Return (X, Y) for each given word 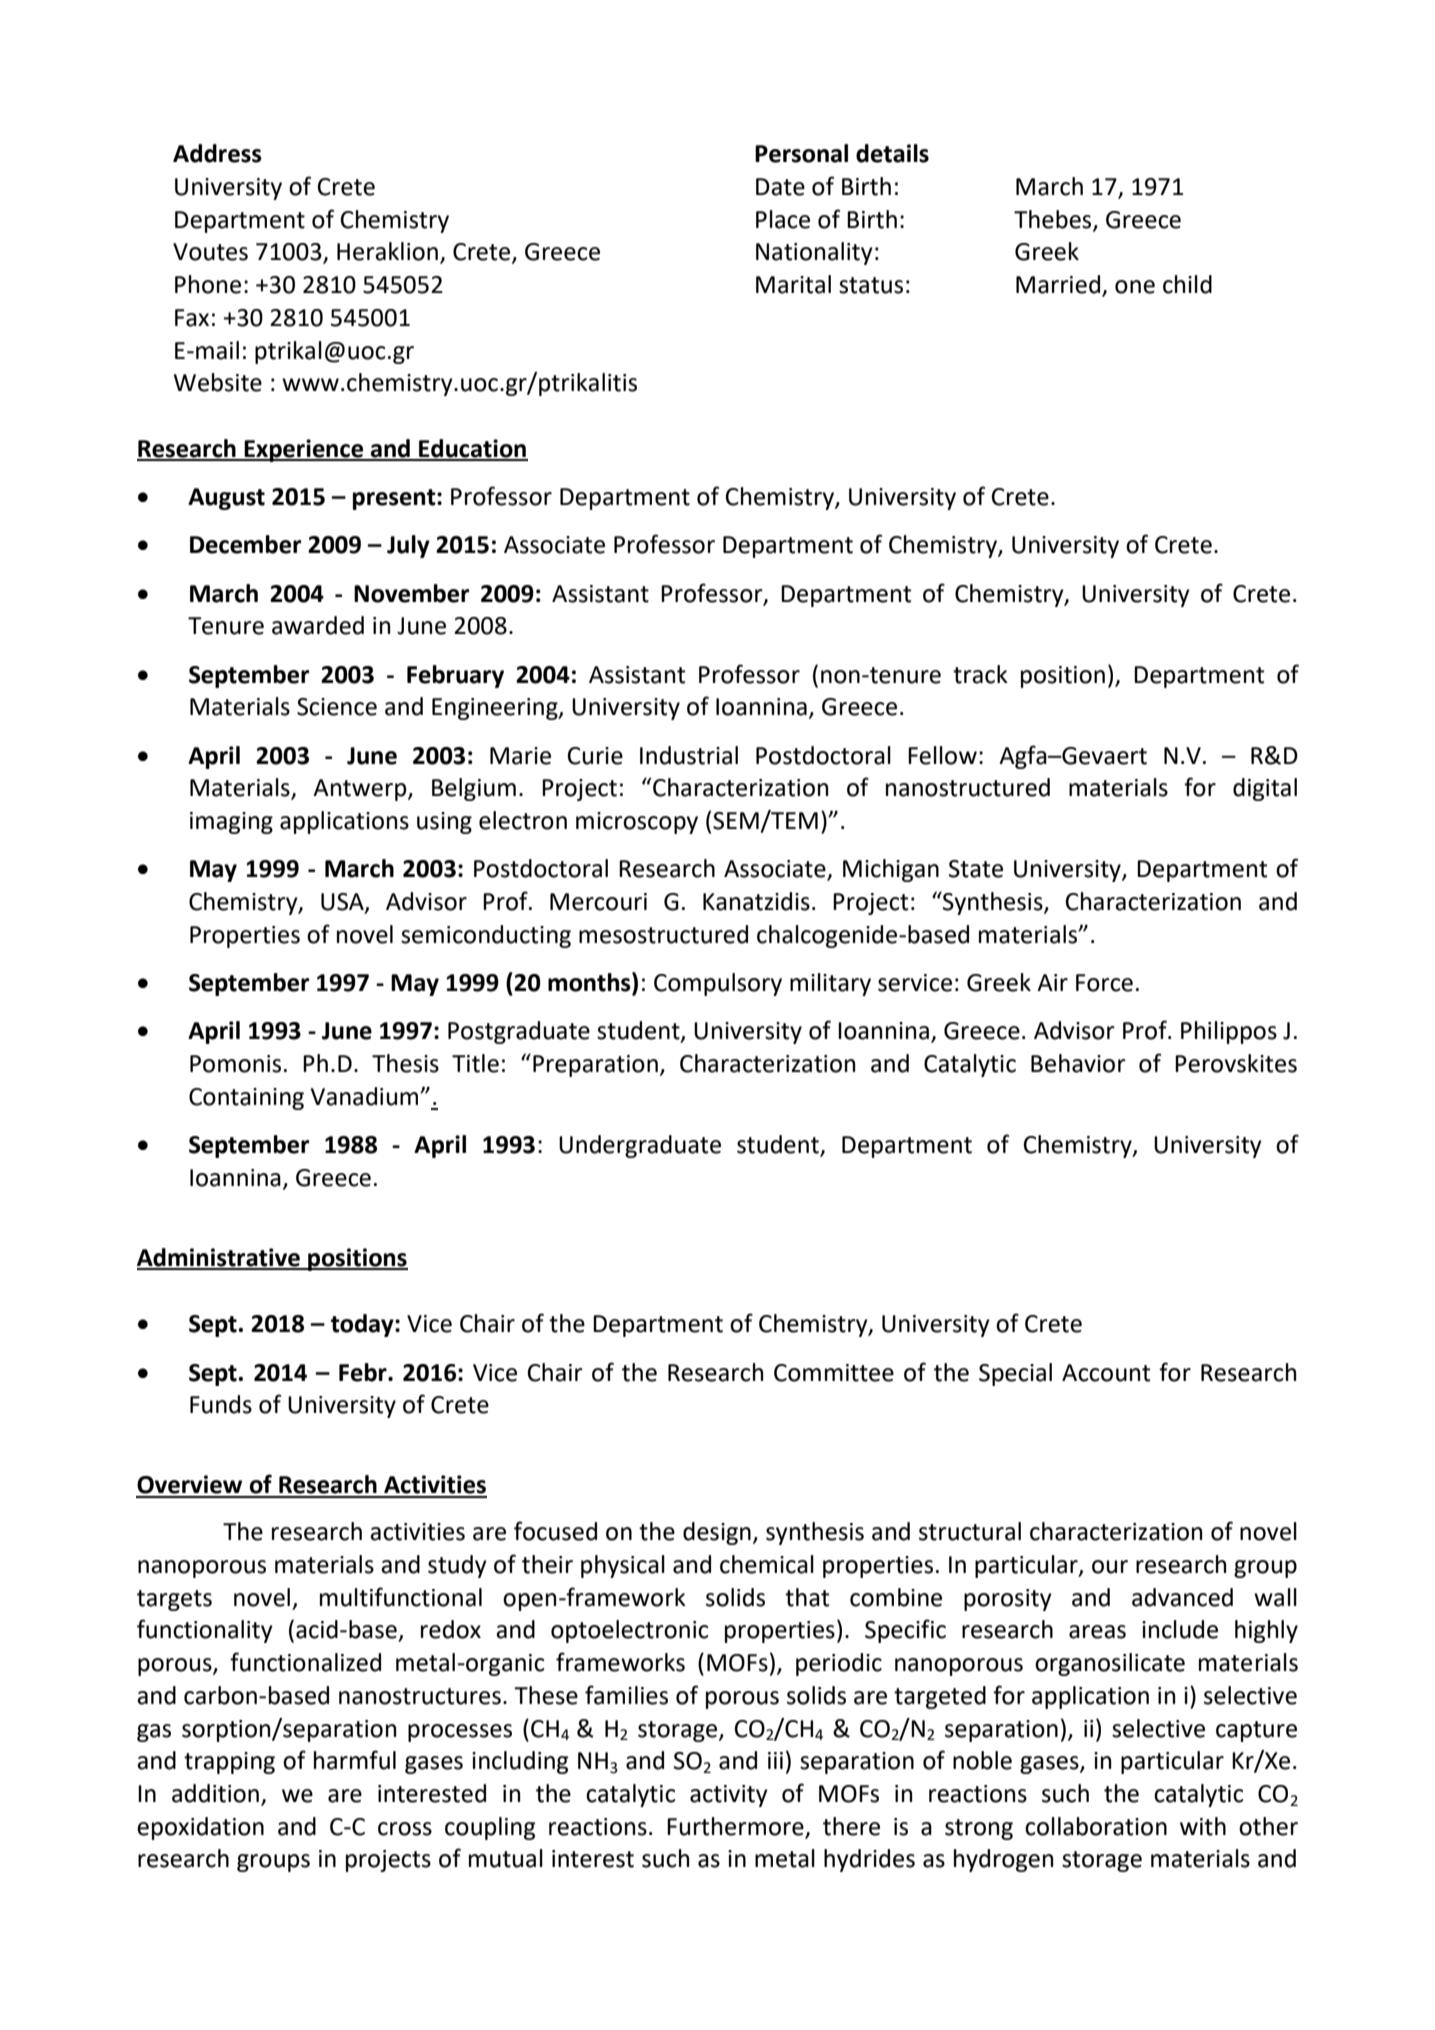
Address (217, 153)
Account (1106, 1373)
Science (337, 707)
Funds (221, 1404)
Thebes (1054, 220)
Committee (834, 1373)
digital (1265, 789)
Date (780, 187)
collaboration (1096, 1826)
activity (729, 1796)
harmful (355, 1760)
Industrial (689, 755)
